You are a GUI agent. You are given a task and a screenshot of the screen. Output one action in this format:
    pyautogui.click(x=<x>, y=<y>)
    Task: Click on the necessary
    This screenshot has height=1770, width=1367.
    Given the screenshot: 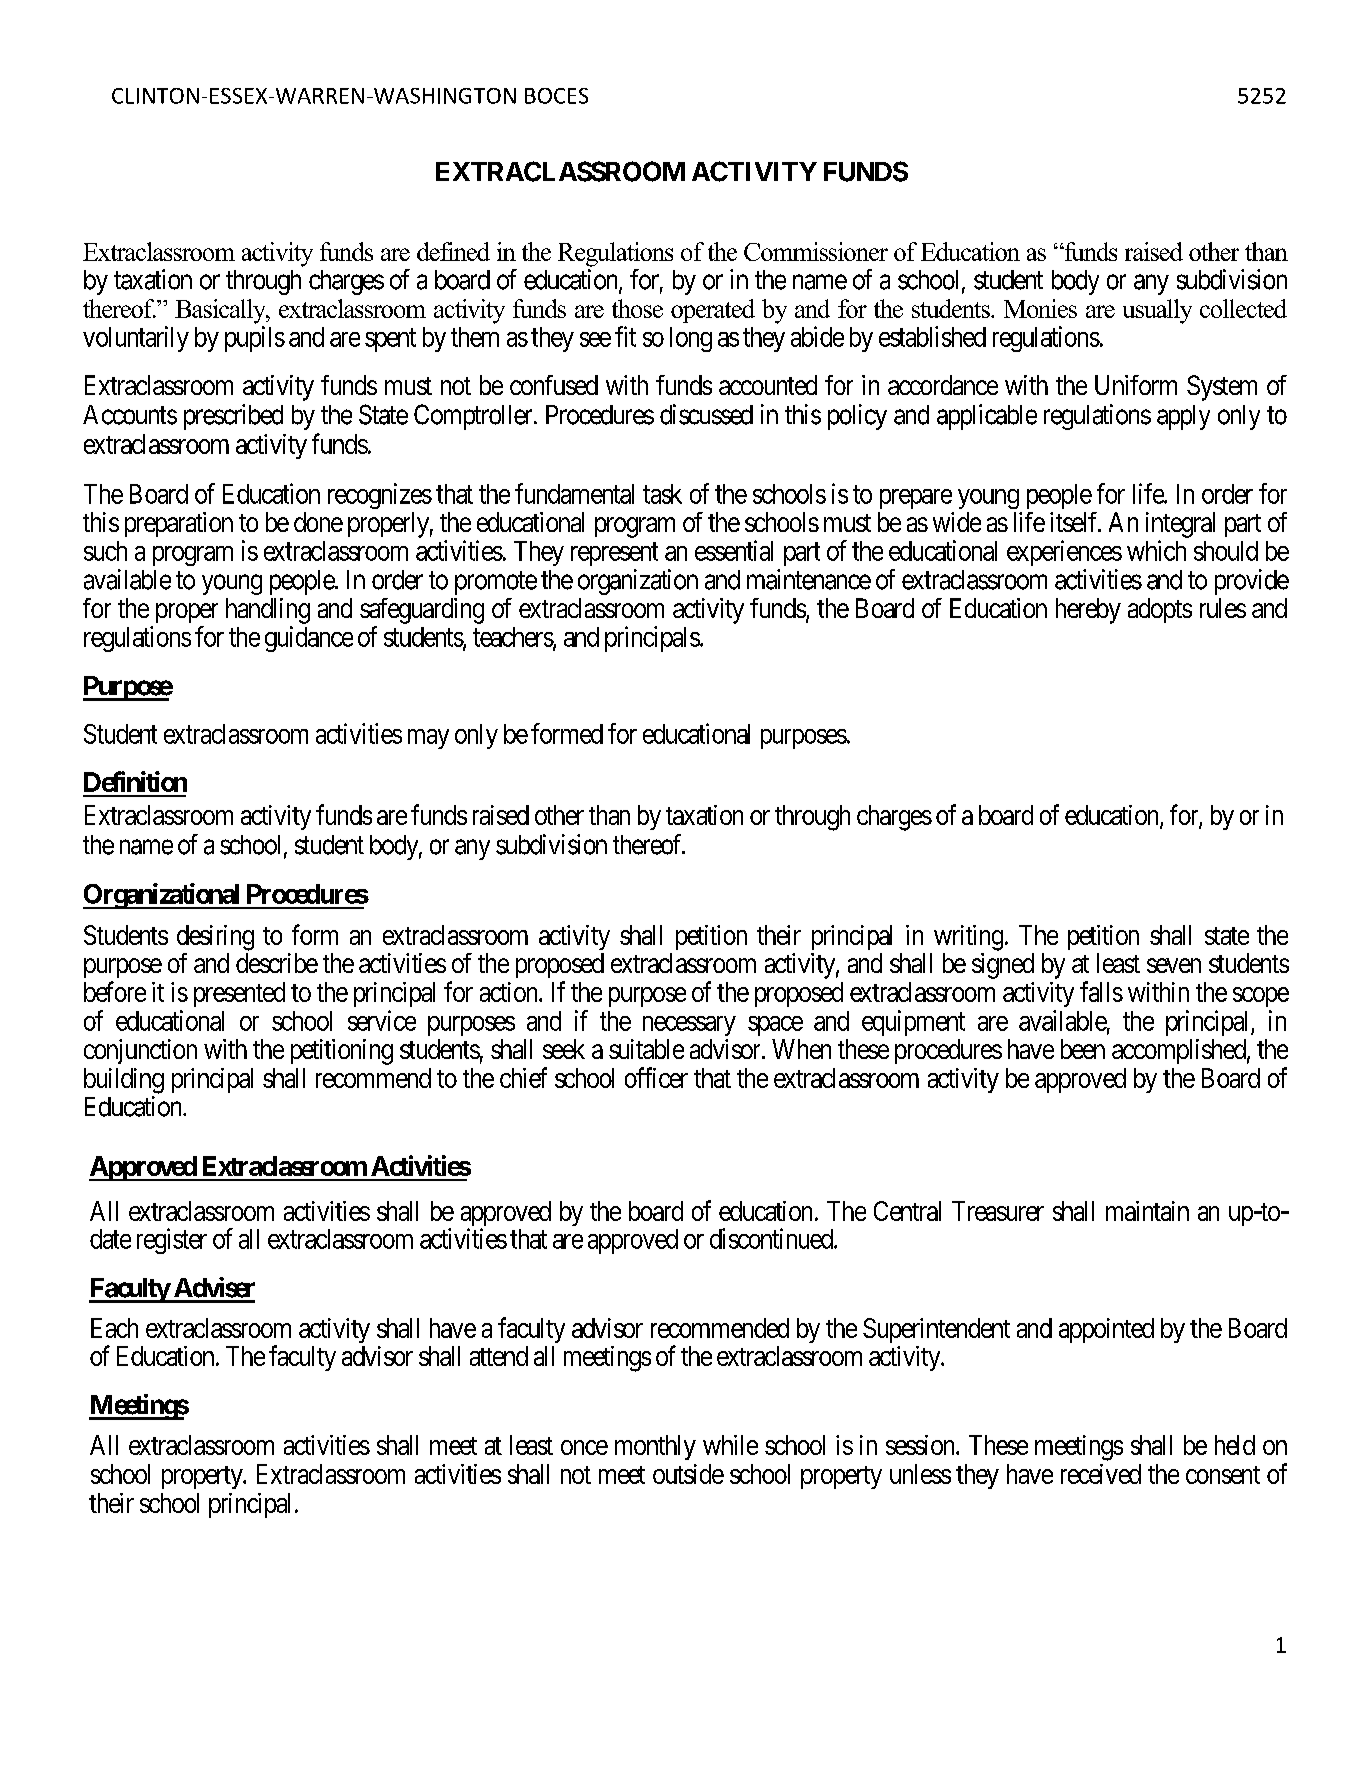 What is the action you would take?
    pyautogui.click(x=689, y=1026)
